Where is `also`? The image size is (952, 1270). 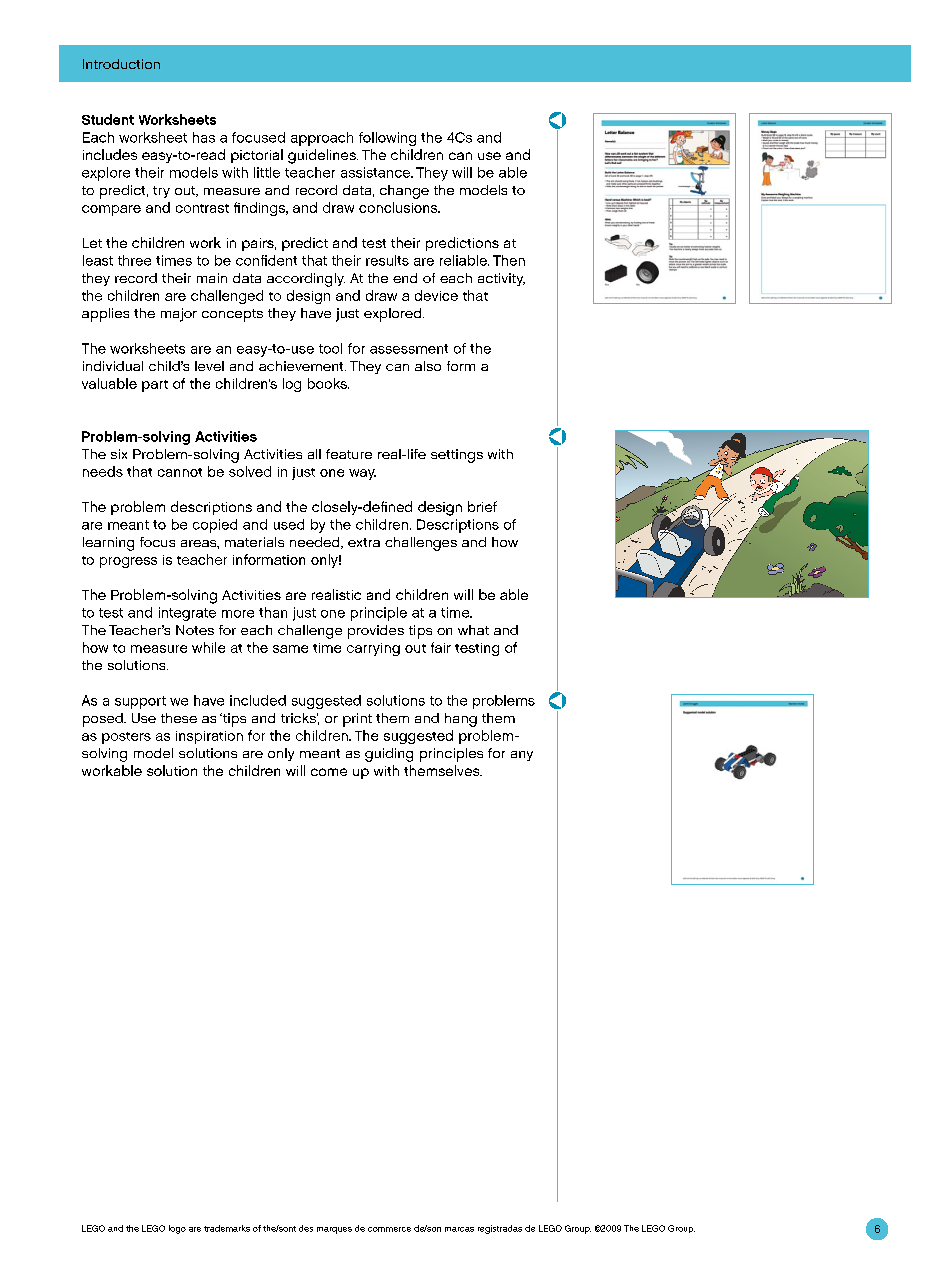
also is located at coordinates (428, 366).
